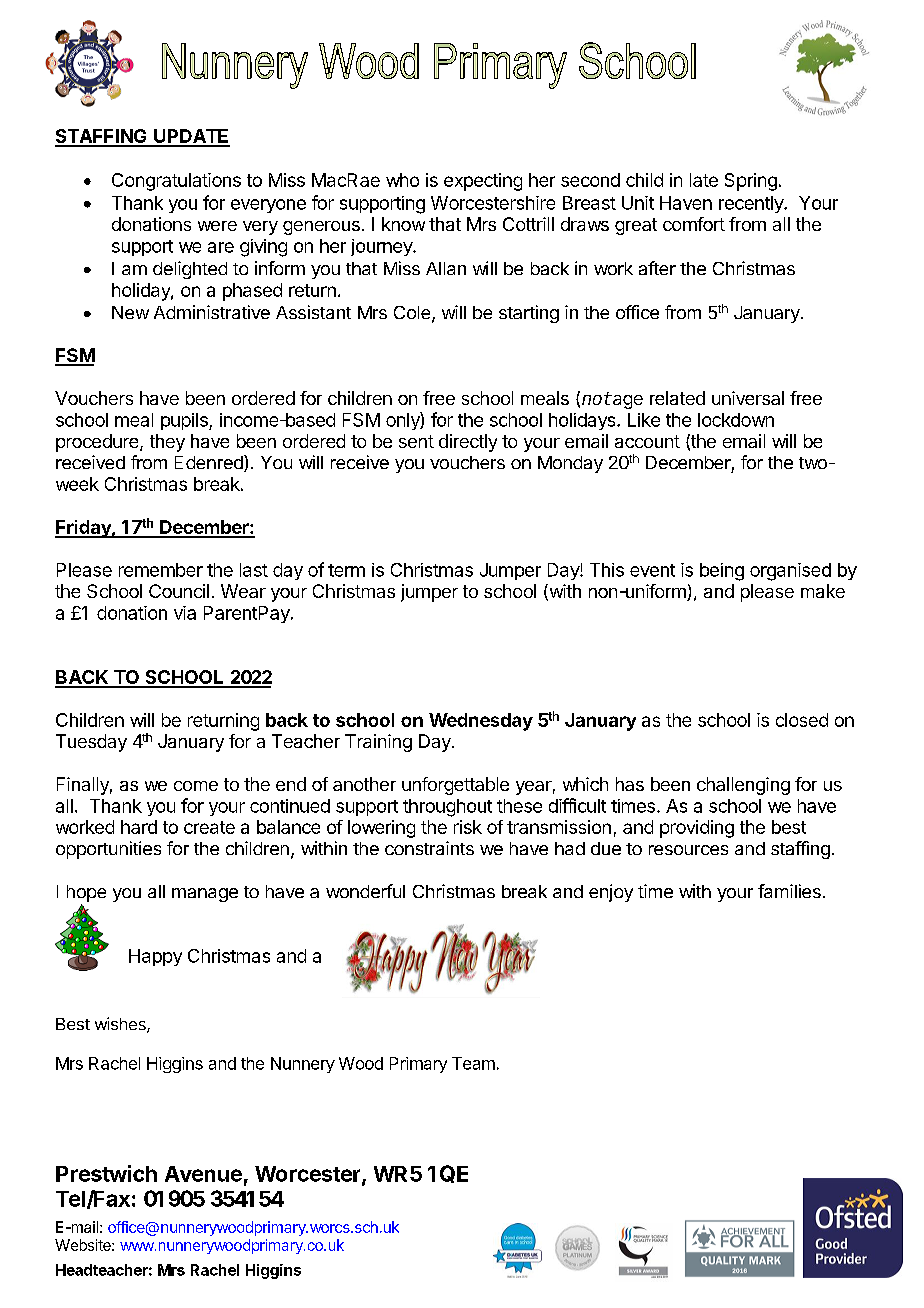 This screenshot has height=1308, width=924. What do you see at coordinates (483, 182) in the screenshot?
I see `expecting` at bounding box center [483, 182].
